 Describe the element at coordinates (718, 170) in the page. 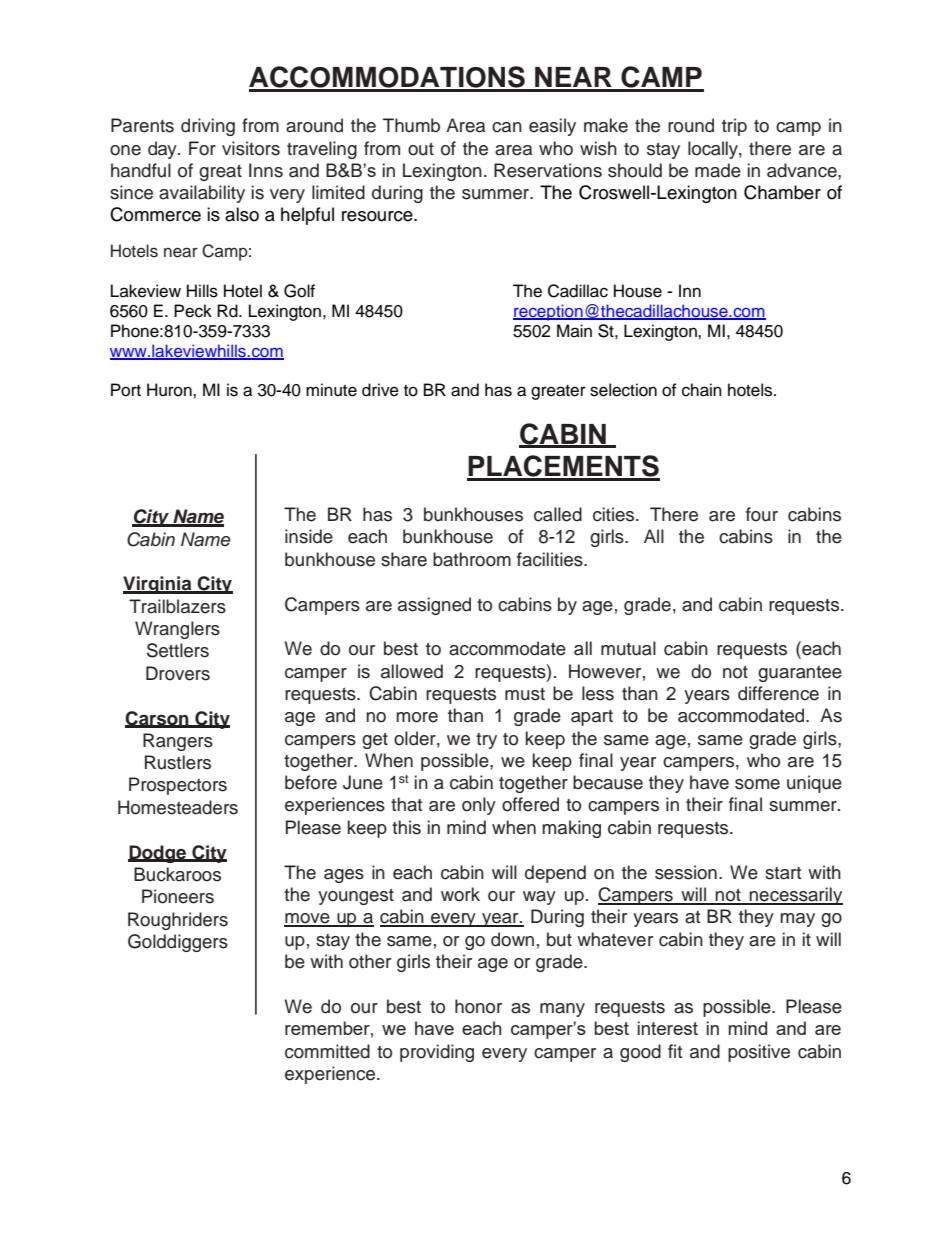

I see `made` at that location.
